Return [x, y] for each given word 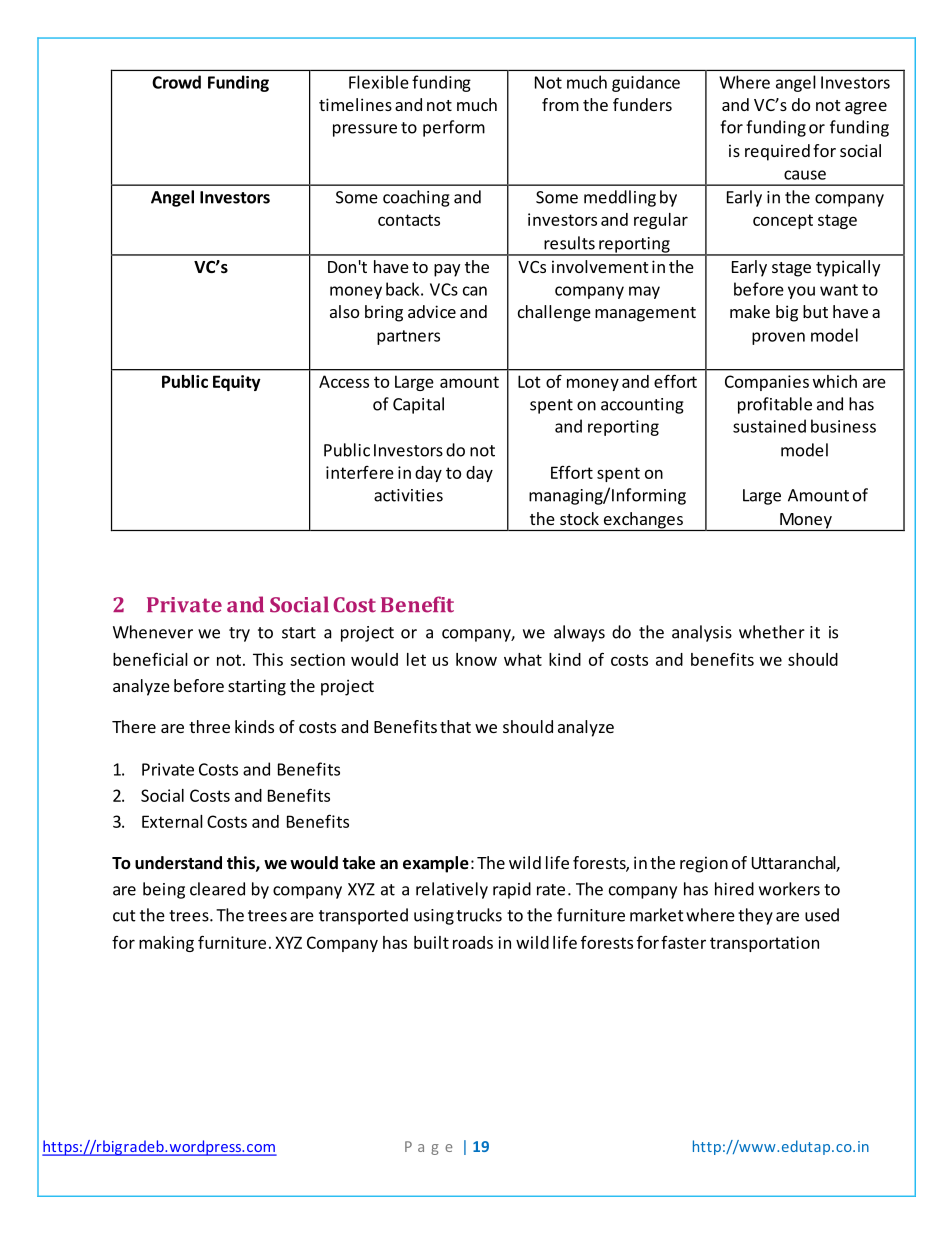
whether [772, 632]
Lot [529, 381]
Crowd [176, 82]
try [239, 634]
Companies [767, 383]
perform [454, 128]
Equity [237, 383]
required [777, 152]
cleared [217, 889]
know [476, 659]
